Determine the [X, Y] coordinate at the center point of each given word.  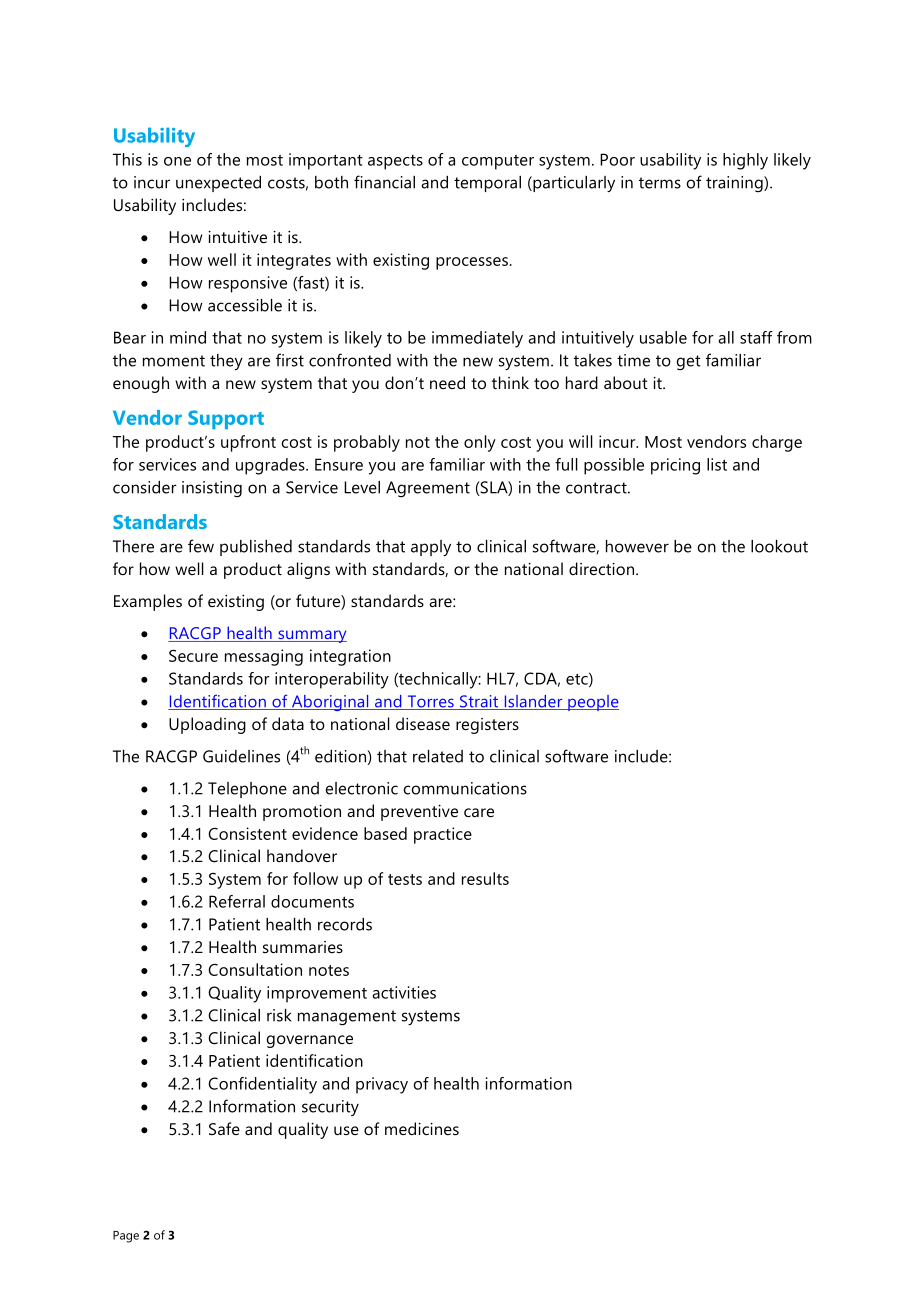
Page [126, 1237]
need [447, 382]
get [689, 362]
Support [226, 419]
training [735, 184]
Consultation [255, 969]
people [592, 703]
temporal [487, 184]
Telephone [247, 790]
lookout [779, 546]
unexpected [218, 184]
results [485, 878]
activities [404, 992]
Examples [148, 602]
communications [465, 788]
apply [431, 548]
